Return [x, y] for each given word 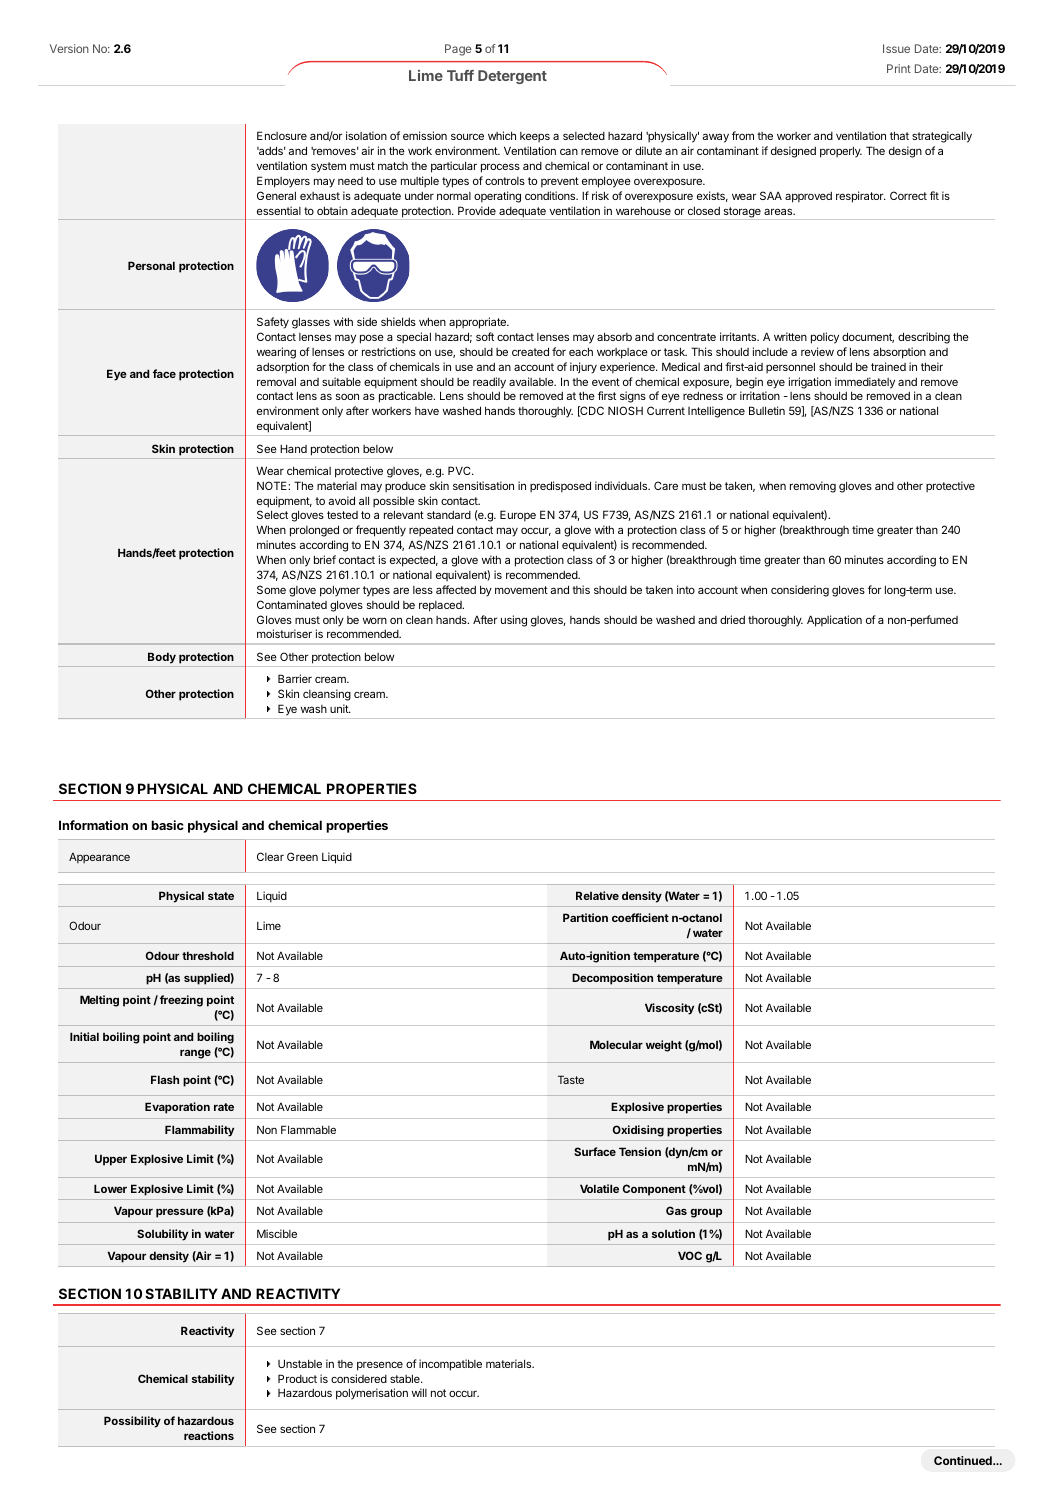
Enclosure [282, 135]
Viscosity [669, 1009]
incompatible [450, 1365]
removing [813, 487]
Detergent [512, 77]
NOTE [273, 485]
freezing [181, 1001]
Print [899, 68]
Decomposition [612, 979]
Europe [518, 516]
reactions [209, 1435]
